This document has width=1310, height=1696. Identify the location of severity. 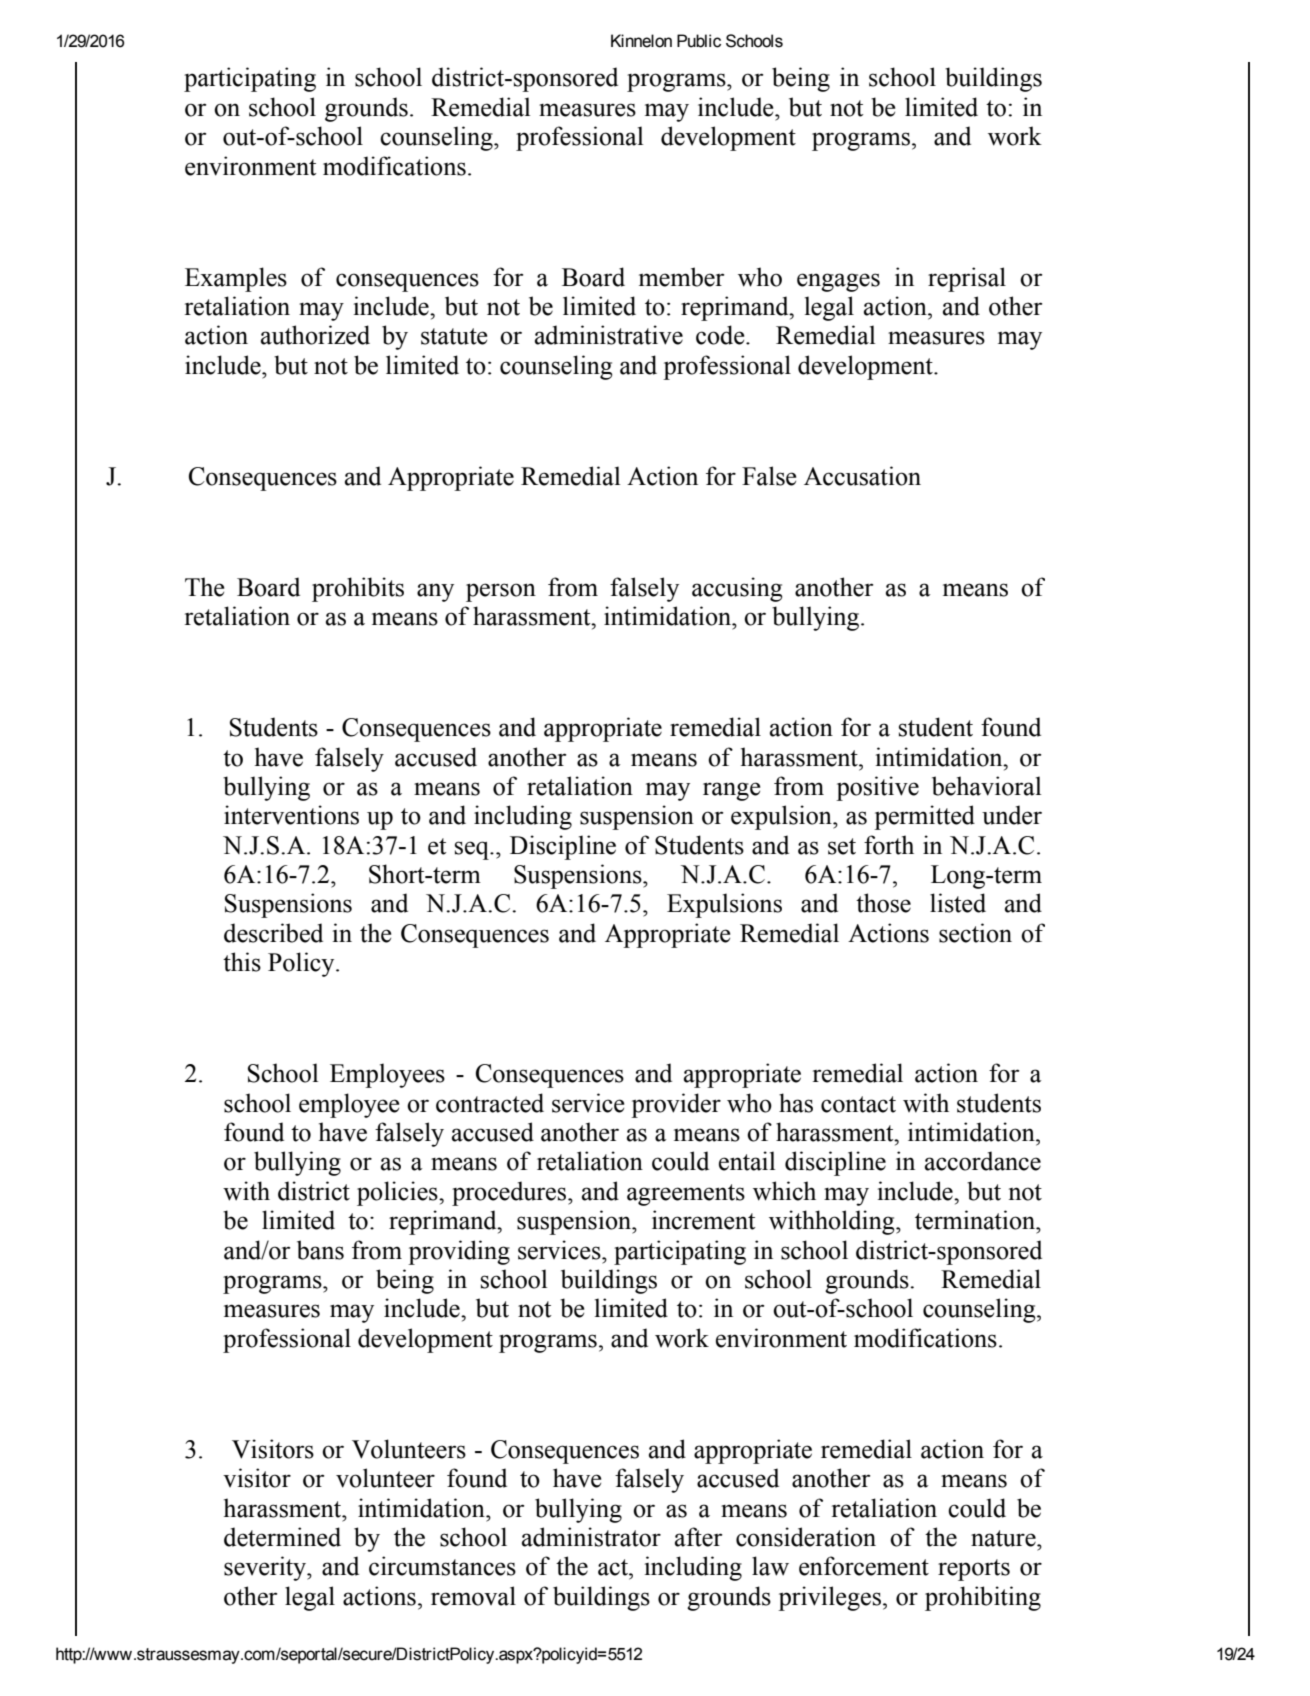
(266, 1568).
